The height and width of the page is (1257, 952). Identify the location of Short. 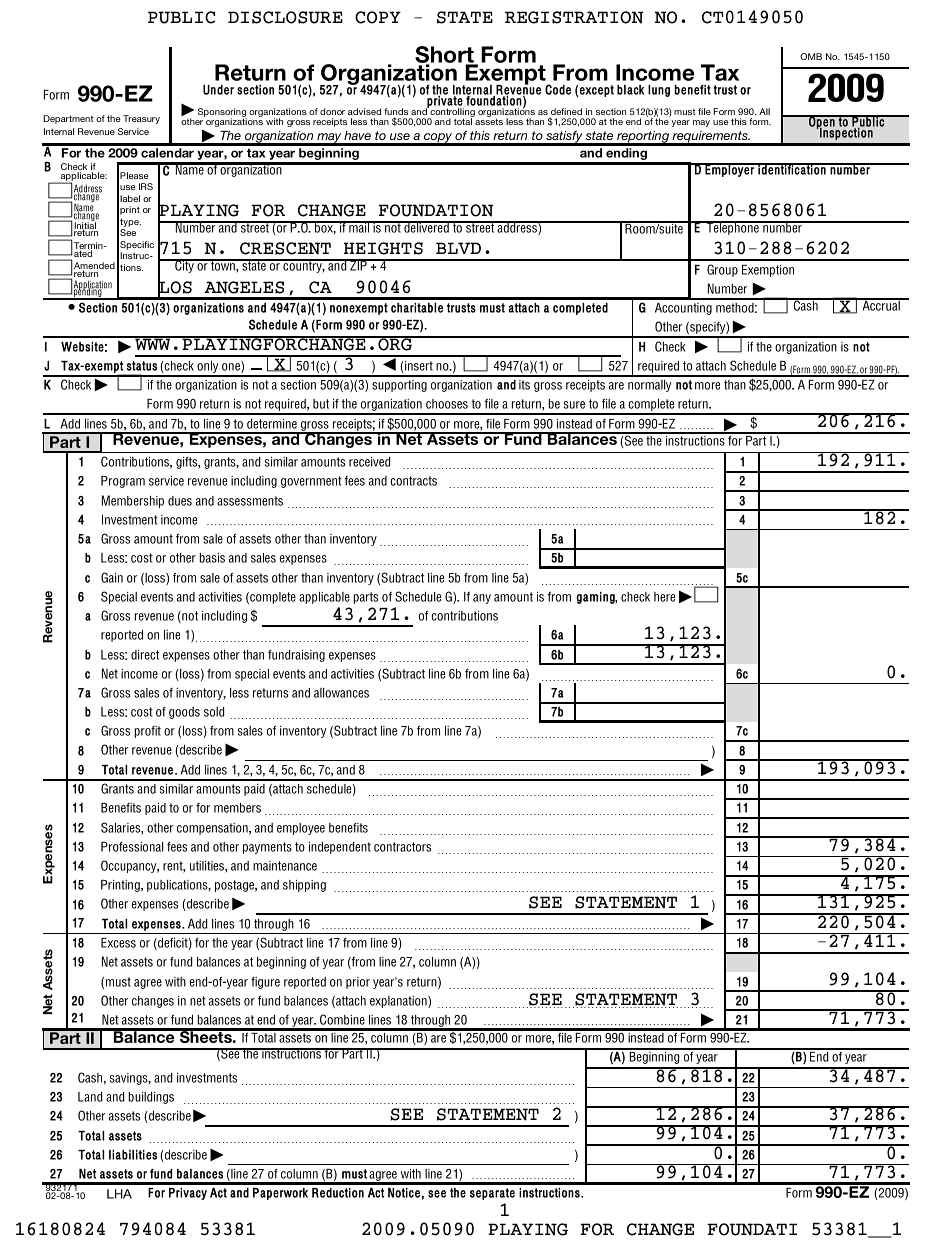
(445, 56).
